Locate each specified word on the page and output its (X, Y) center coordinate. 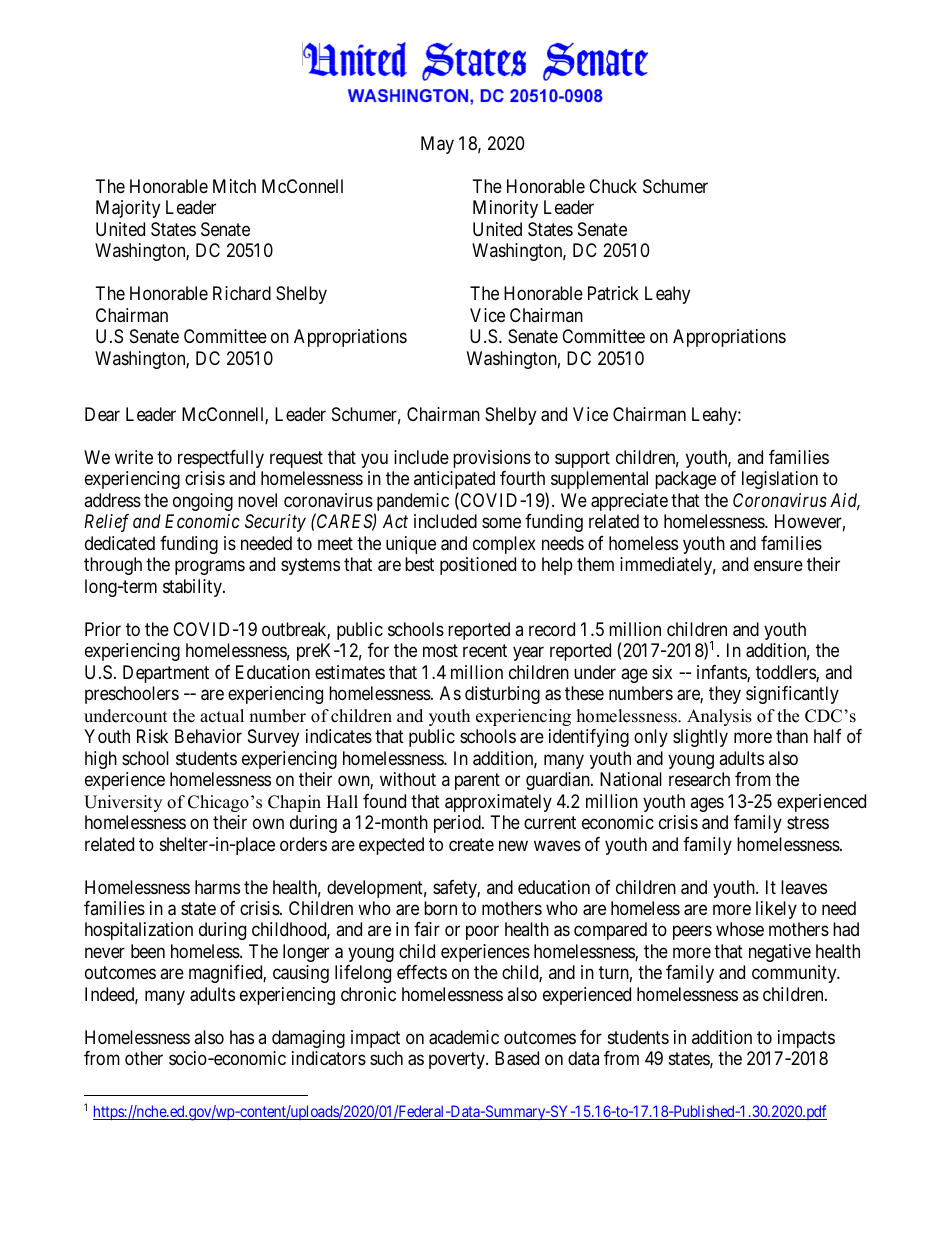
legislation (780, 480)
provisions (492, 459)
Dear (102, 414)
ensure (778, 566)
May (437, 145)
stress (808, 822)
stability (193, 588)
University (123, 803)
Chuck (613, 186)
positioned (478, 566)
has (242, 1037)
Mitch (234, 186)
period (458, 824)
